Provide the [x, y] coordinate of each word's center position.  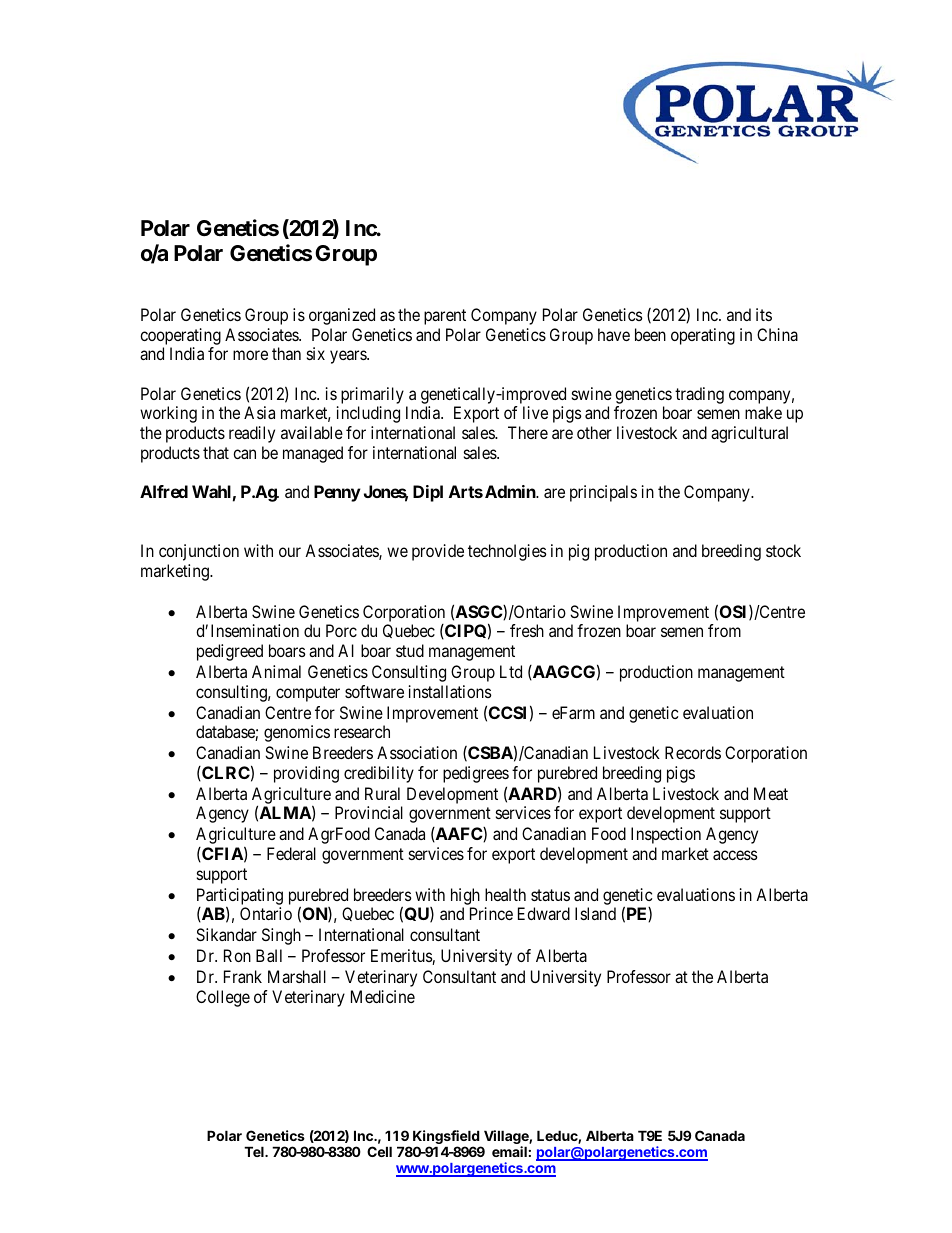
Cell [379, 1151]
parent [445, 317]
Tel [255, 1151]
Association [417, 752]
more [250, 355]
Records [693, 752]
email [509, 1151]
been [650, 334]
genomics [297, 733]
